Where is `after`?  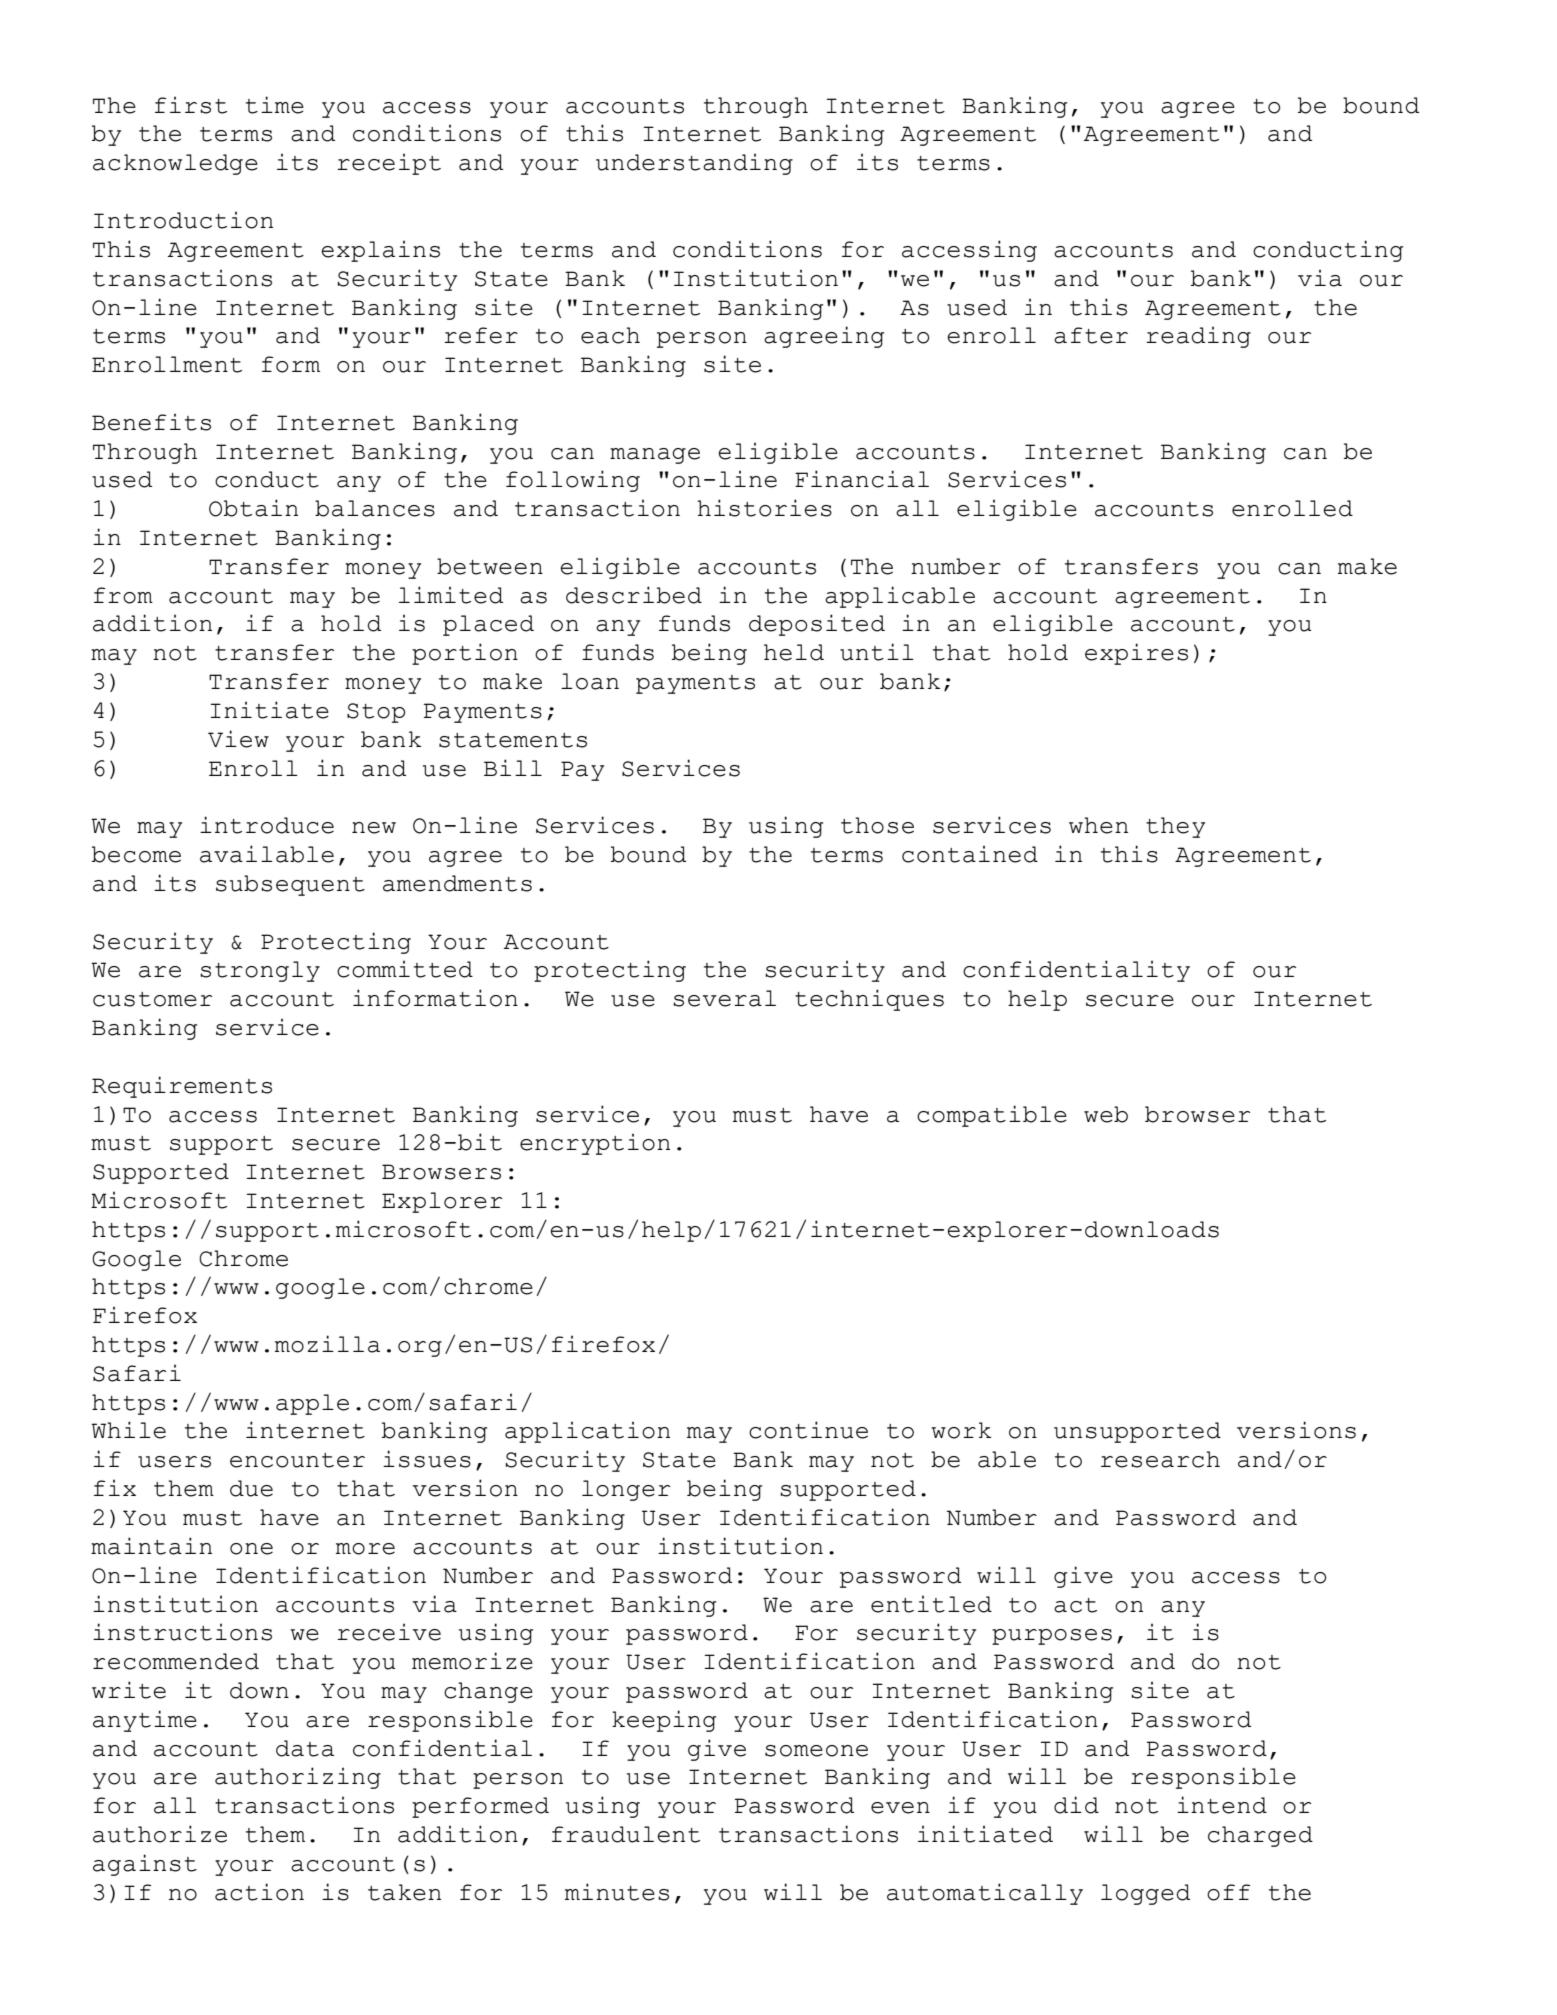
after is located at coordinates (1091, 335).
